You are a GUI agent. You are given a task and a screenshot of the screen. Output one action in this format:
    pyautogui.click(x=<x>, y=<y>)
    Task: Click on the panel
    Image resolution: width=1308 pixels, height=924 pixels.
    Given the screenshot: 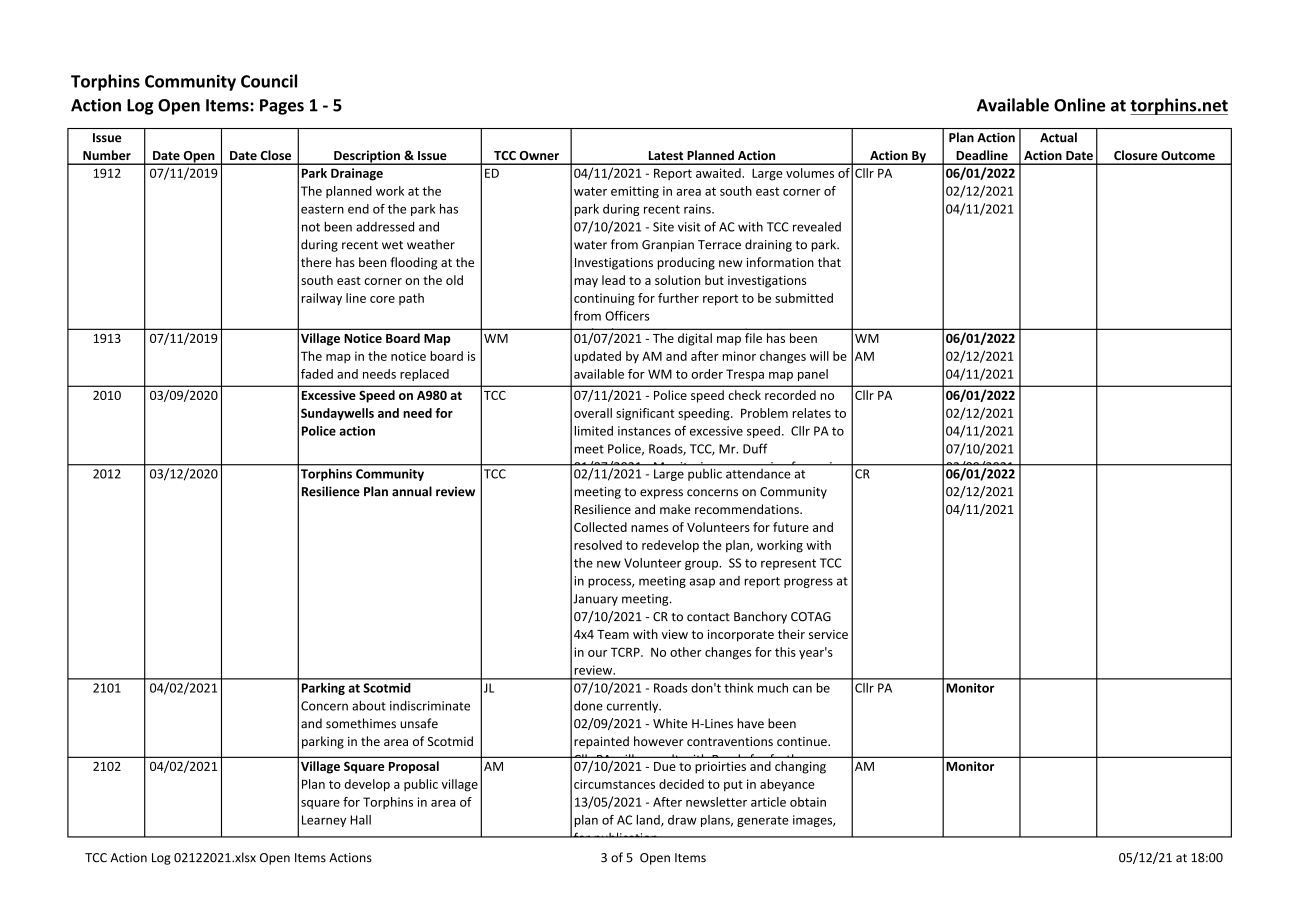 What is the action you would take?
    pyautogui.click(x=813, y=375)
